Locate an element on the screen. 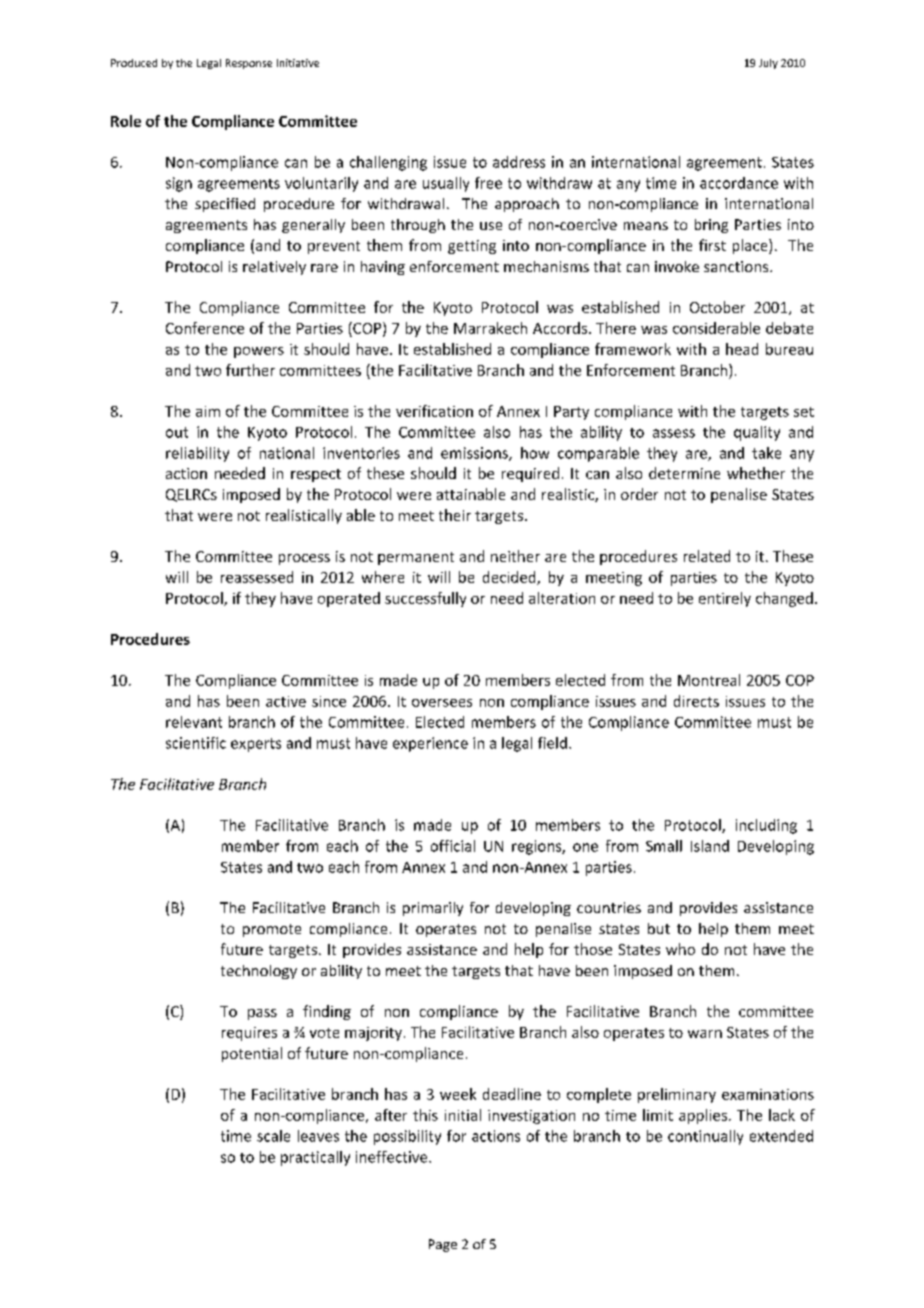 The width and height of the screenshot is (924, 1308). Response is located at coordinates (249, 64).
